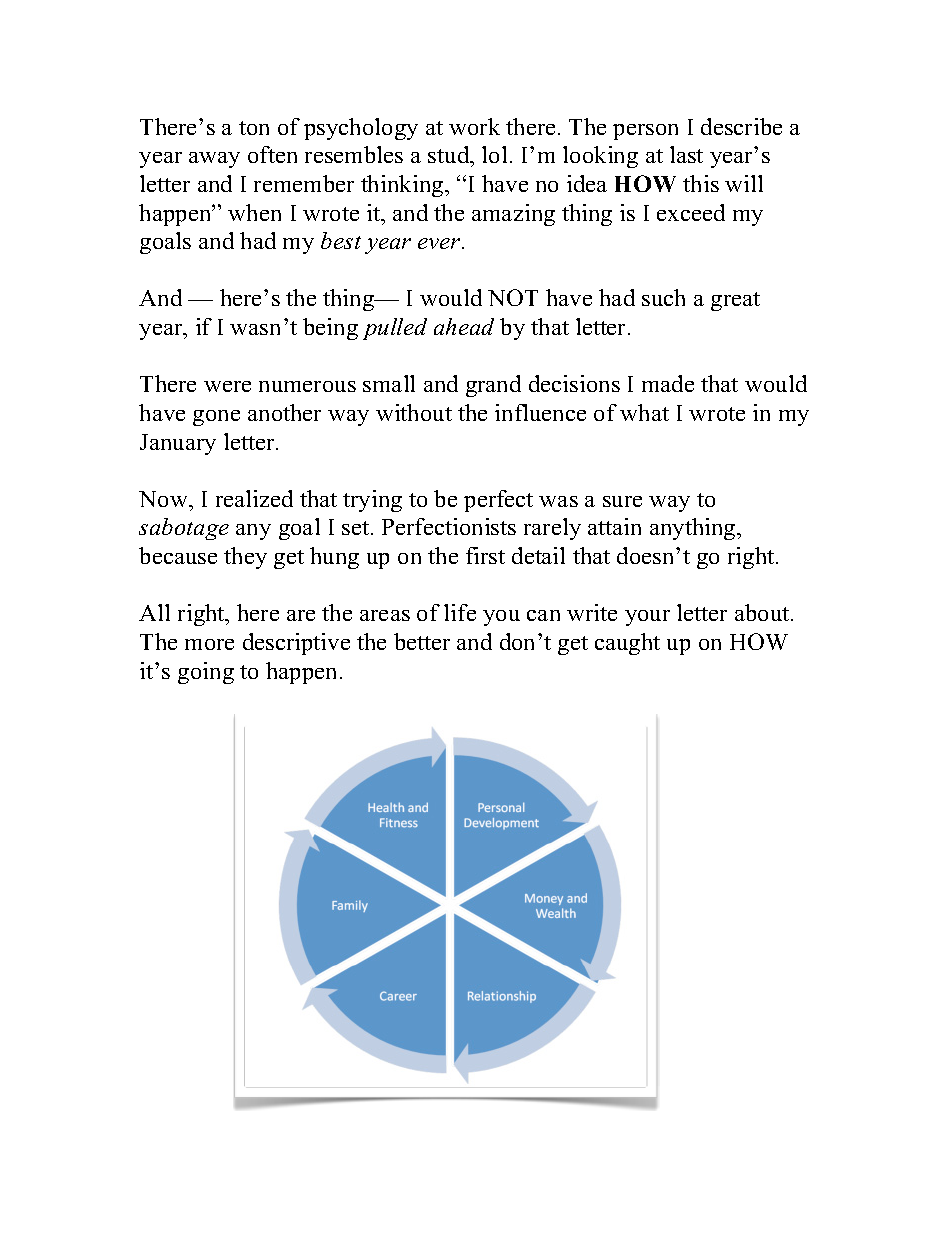  I want to click on more, so click(209, 644).
